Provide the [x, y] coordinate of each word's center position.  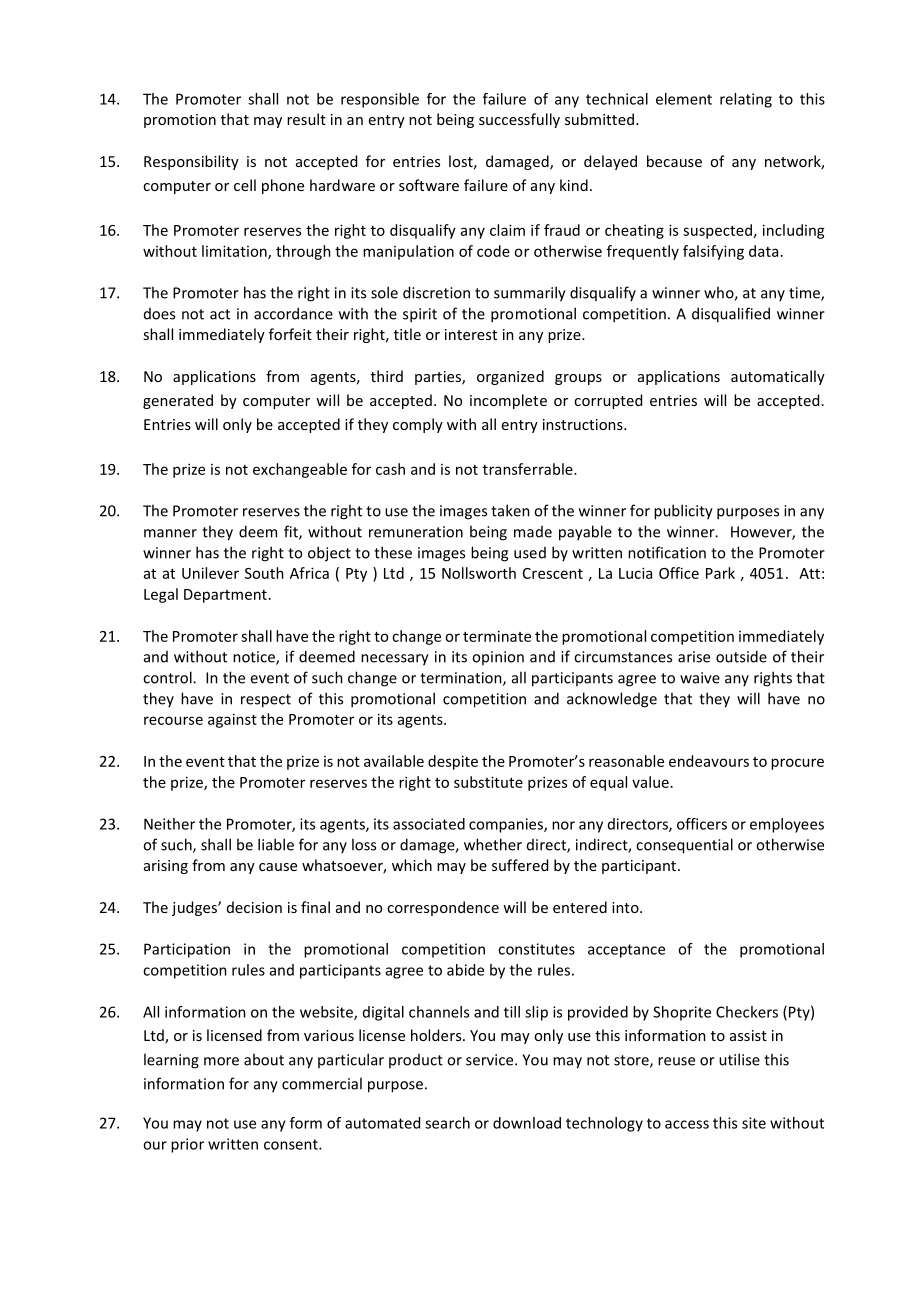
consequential [684, 846]
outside [741, 656]
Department [225, 596]
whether [493, 844]
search [447, 1123]
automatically [778, 377]
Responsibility [191, 162]
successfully [519, 120]
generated [178, 401]
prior [187, 1145]
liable [276, 844]
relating [746, 100]
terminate [497, 636]
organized [510, 377]
